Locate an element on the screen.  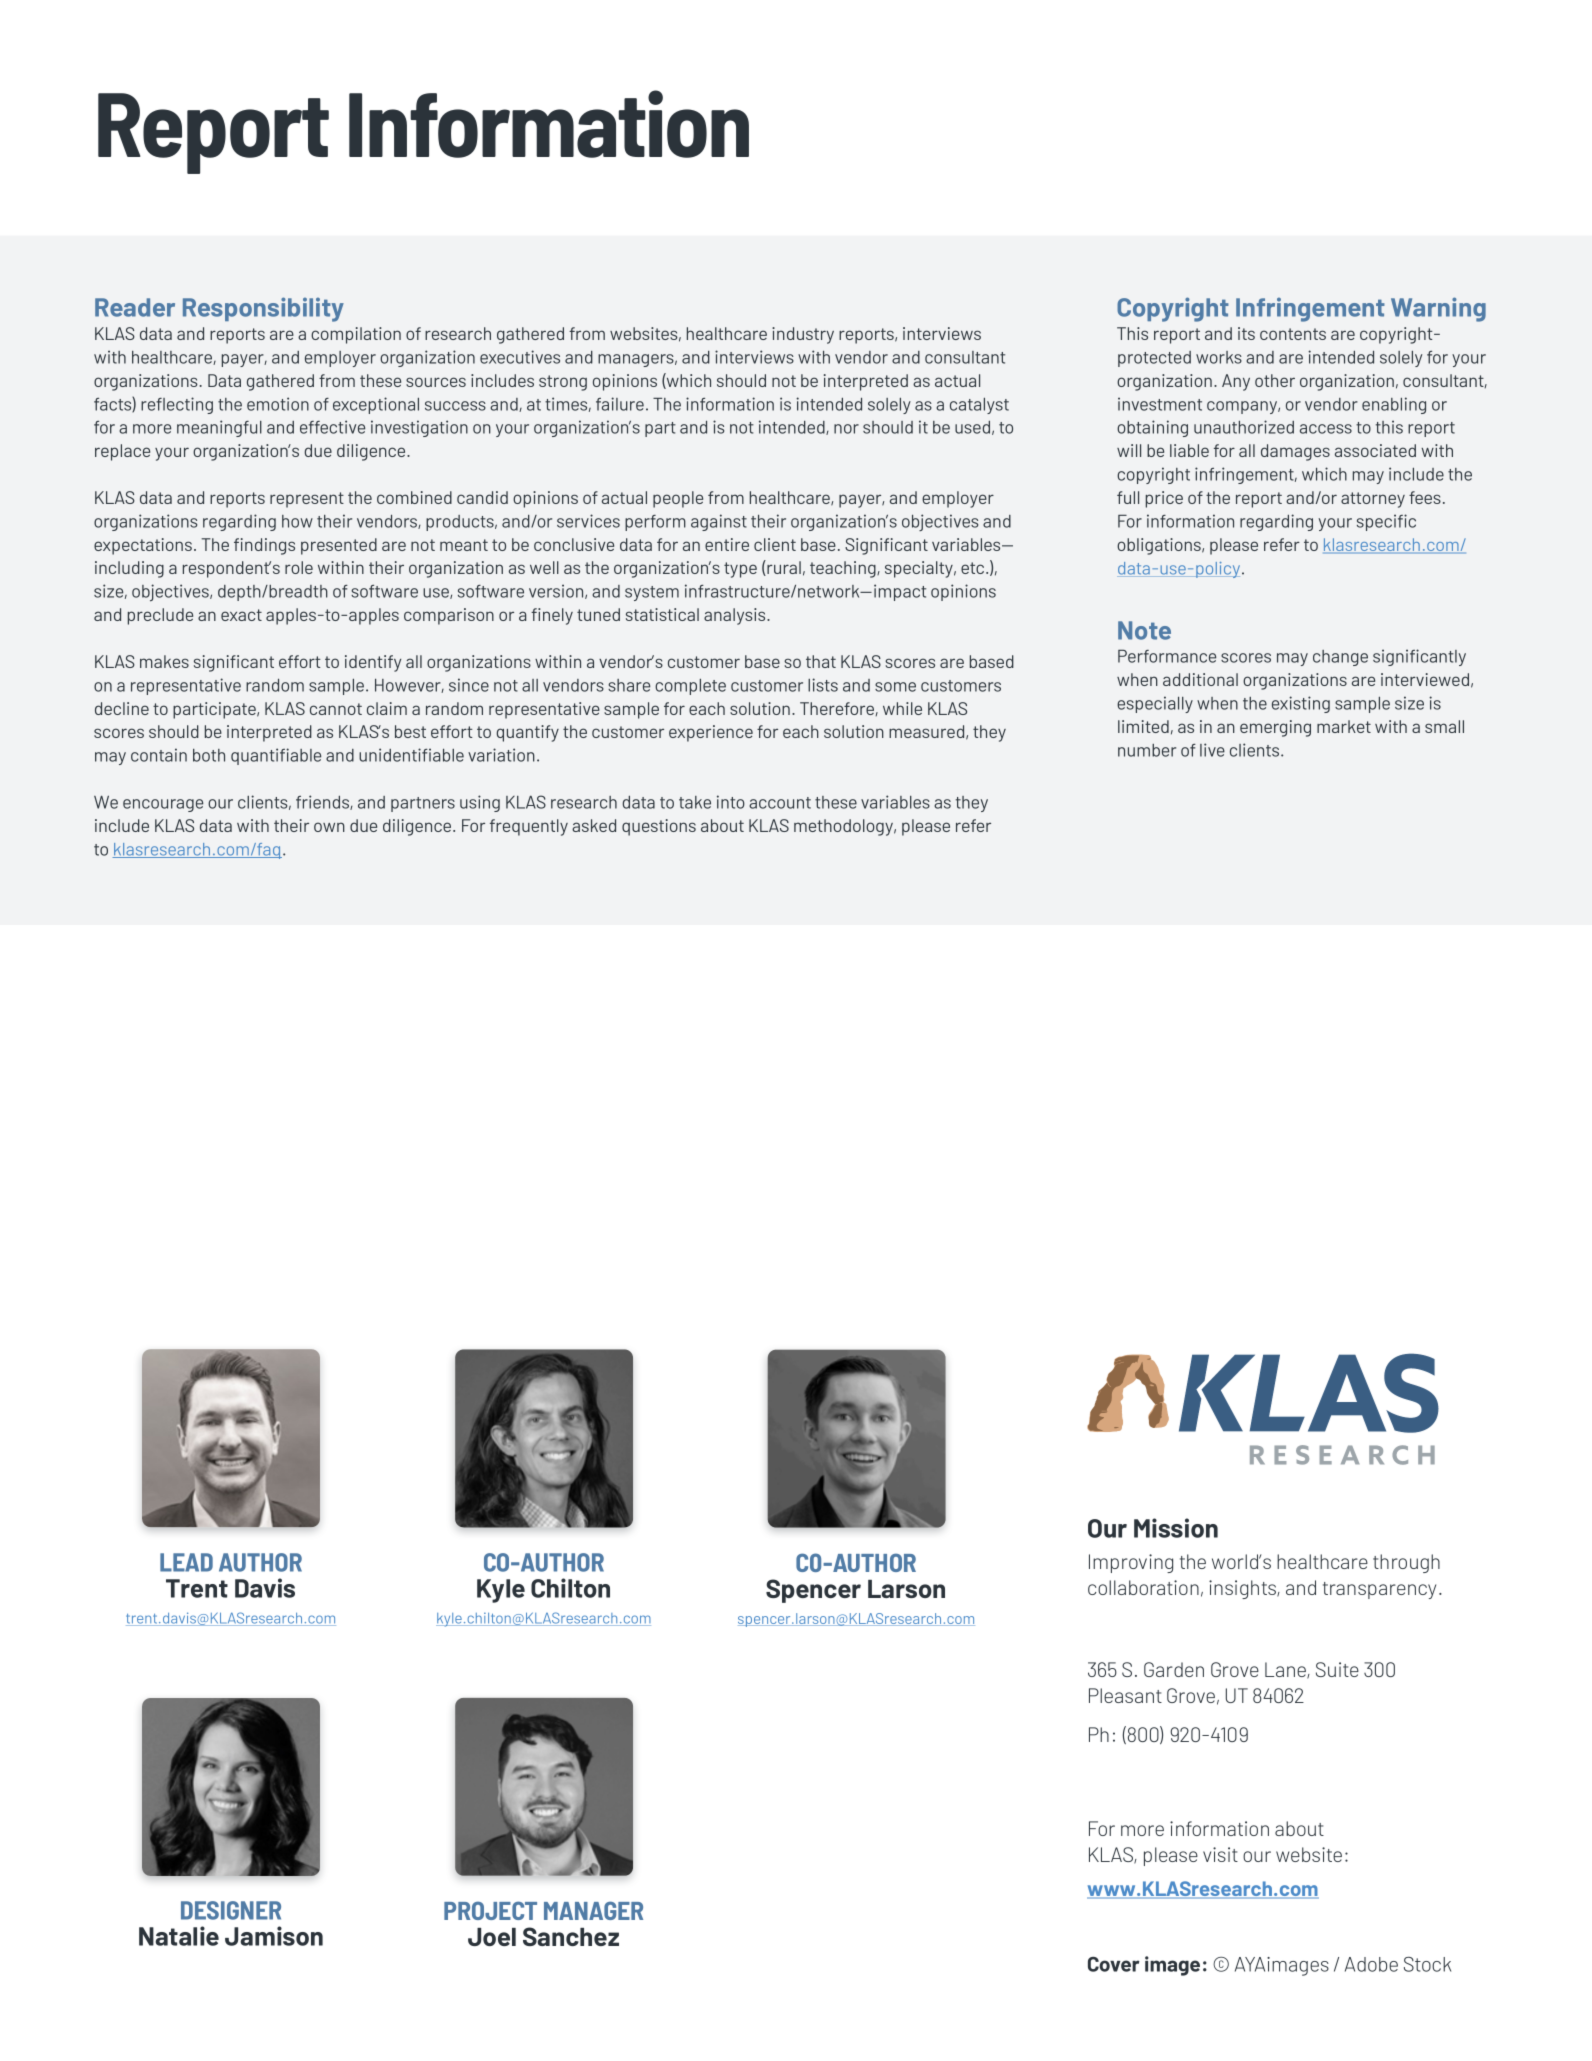
emerging is located at coordinates (1275, 728).
